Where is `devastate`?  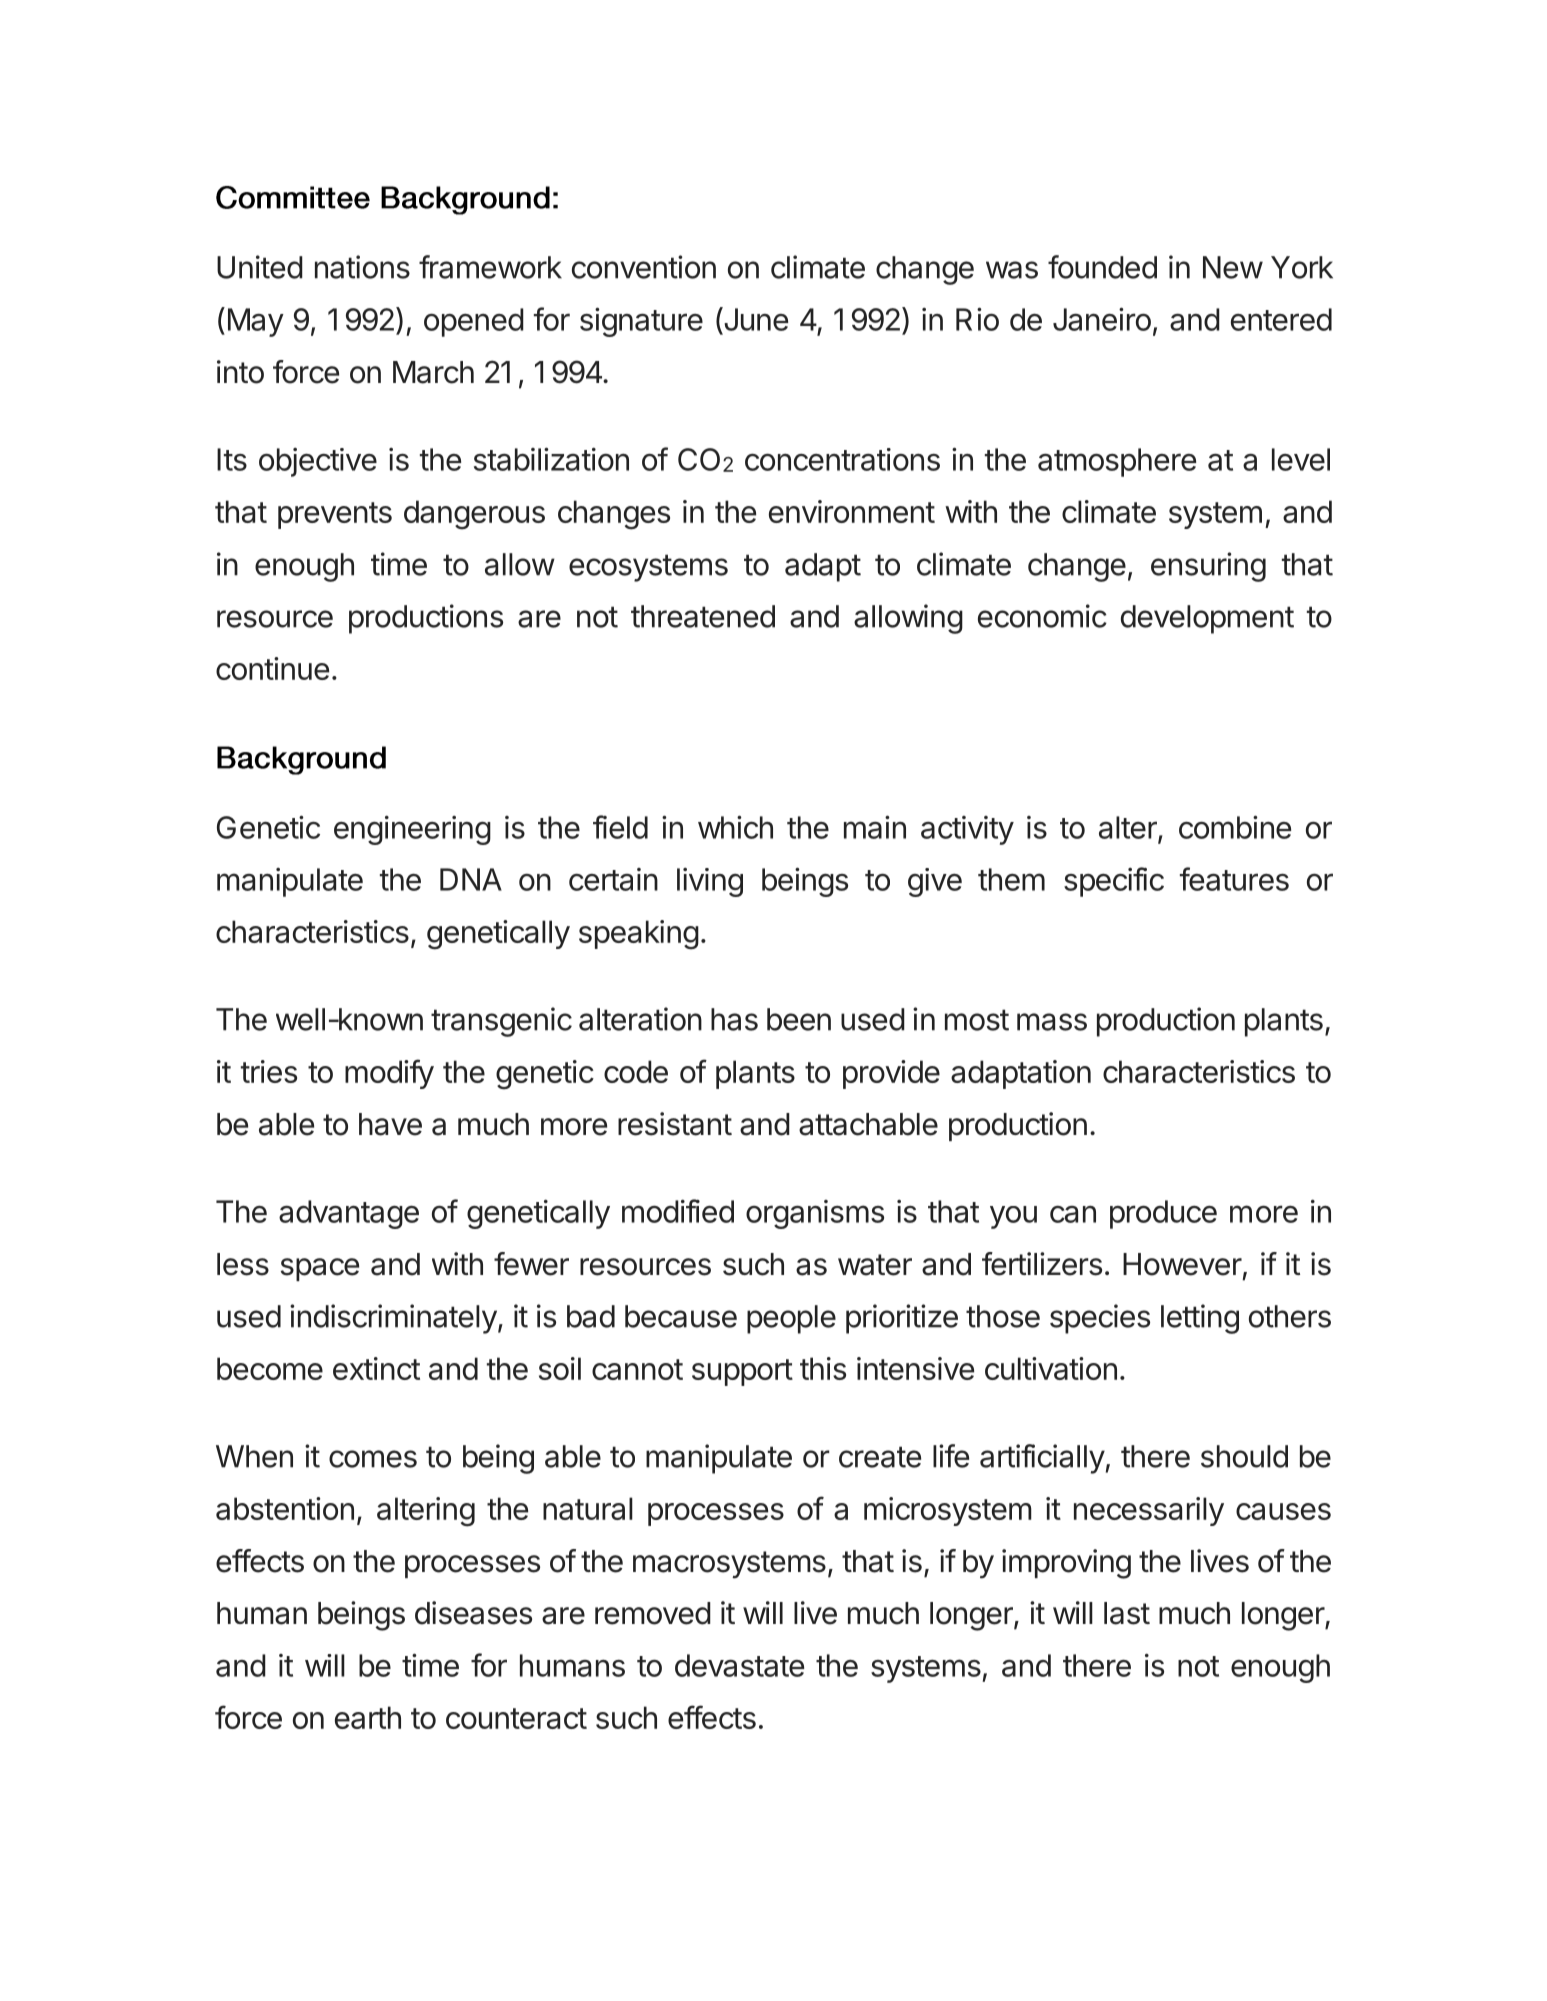
devastate is located at coordinates (739, 1665).
